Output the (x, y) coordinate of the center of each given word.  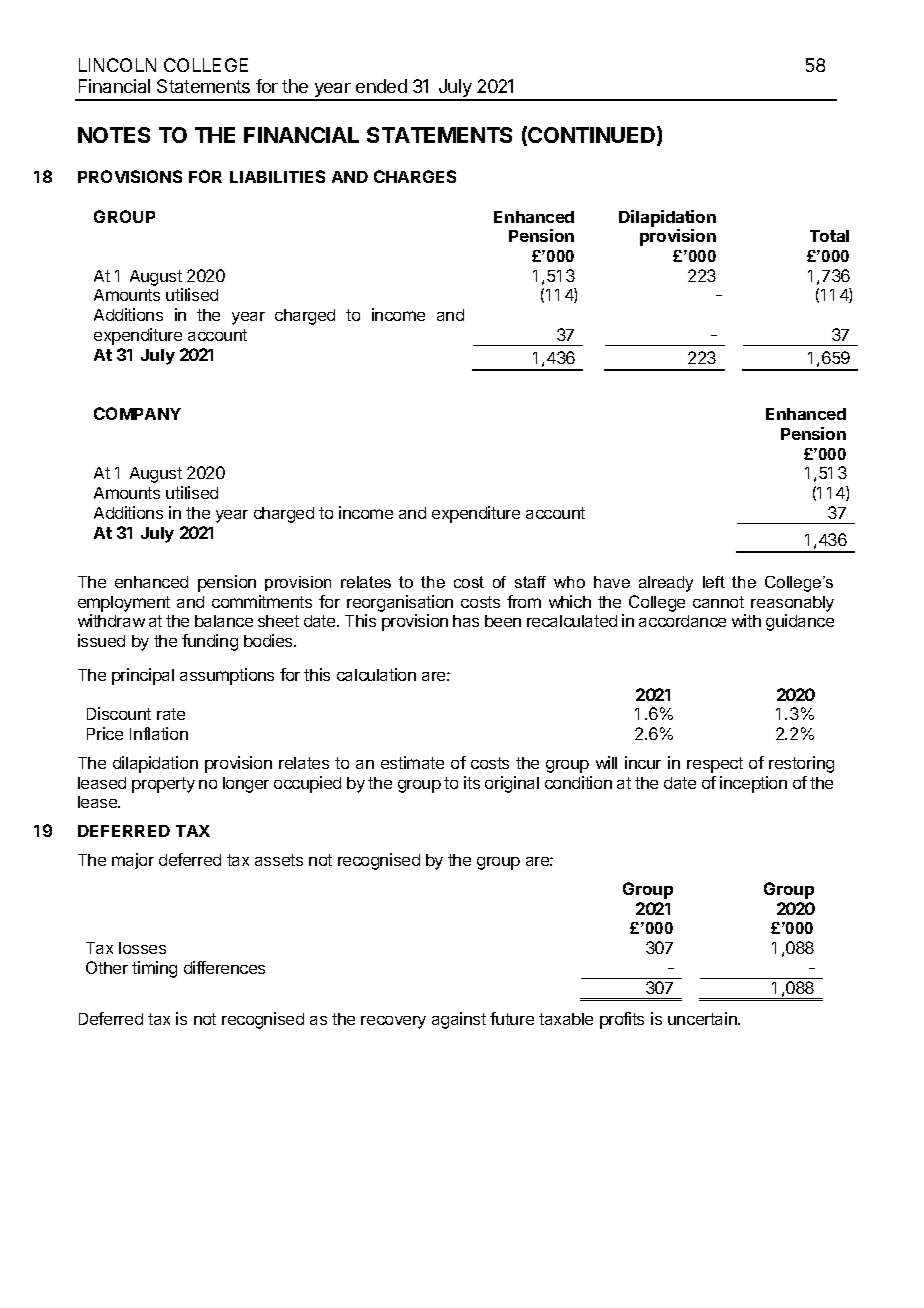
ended (381, 86)
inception (753, 784)
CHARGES (415, 176)
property (163, 785)
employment (124, 604)
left (714, 582)
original (512, 784)
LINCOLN (117, 65)
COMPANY (137, 413)
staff (530, 582)
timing (154, 969)
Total (829, 236)
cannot (718, 602)
